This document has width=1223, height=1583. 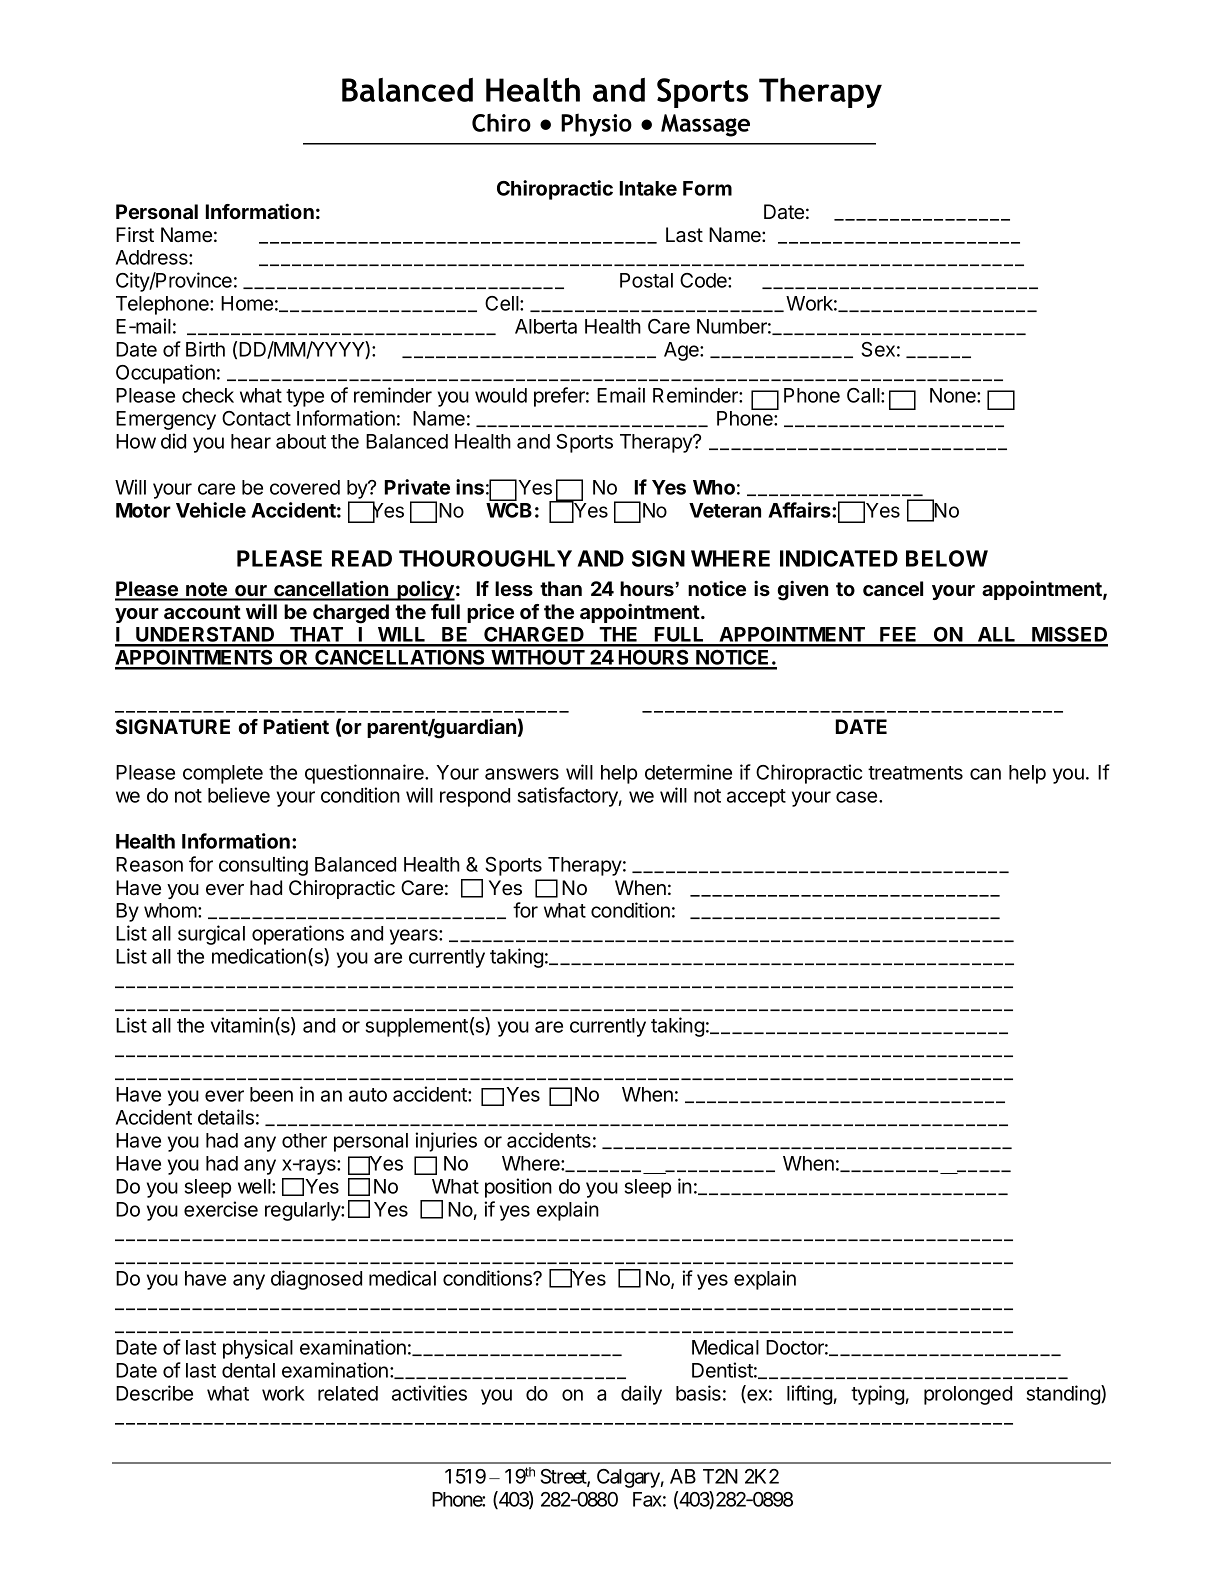 What do you see at coordinates (135, 234) in the document?
I see `First` at bounding box center [135, 234].
